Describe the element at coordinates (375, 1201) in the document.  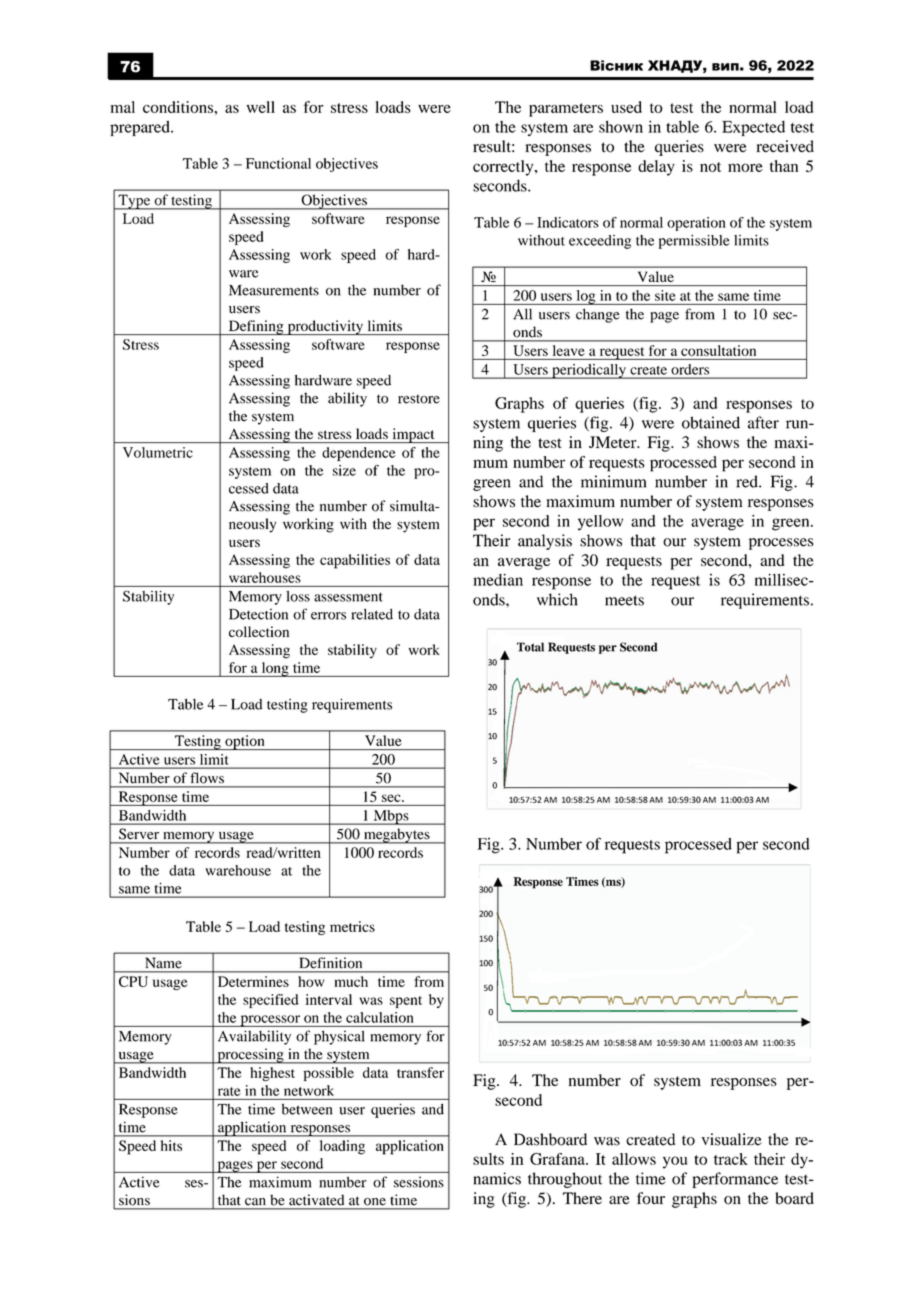
I see `one` at that location.
